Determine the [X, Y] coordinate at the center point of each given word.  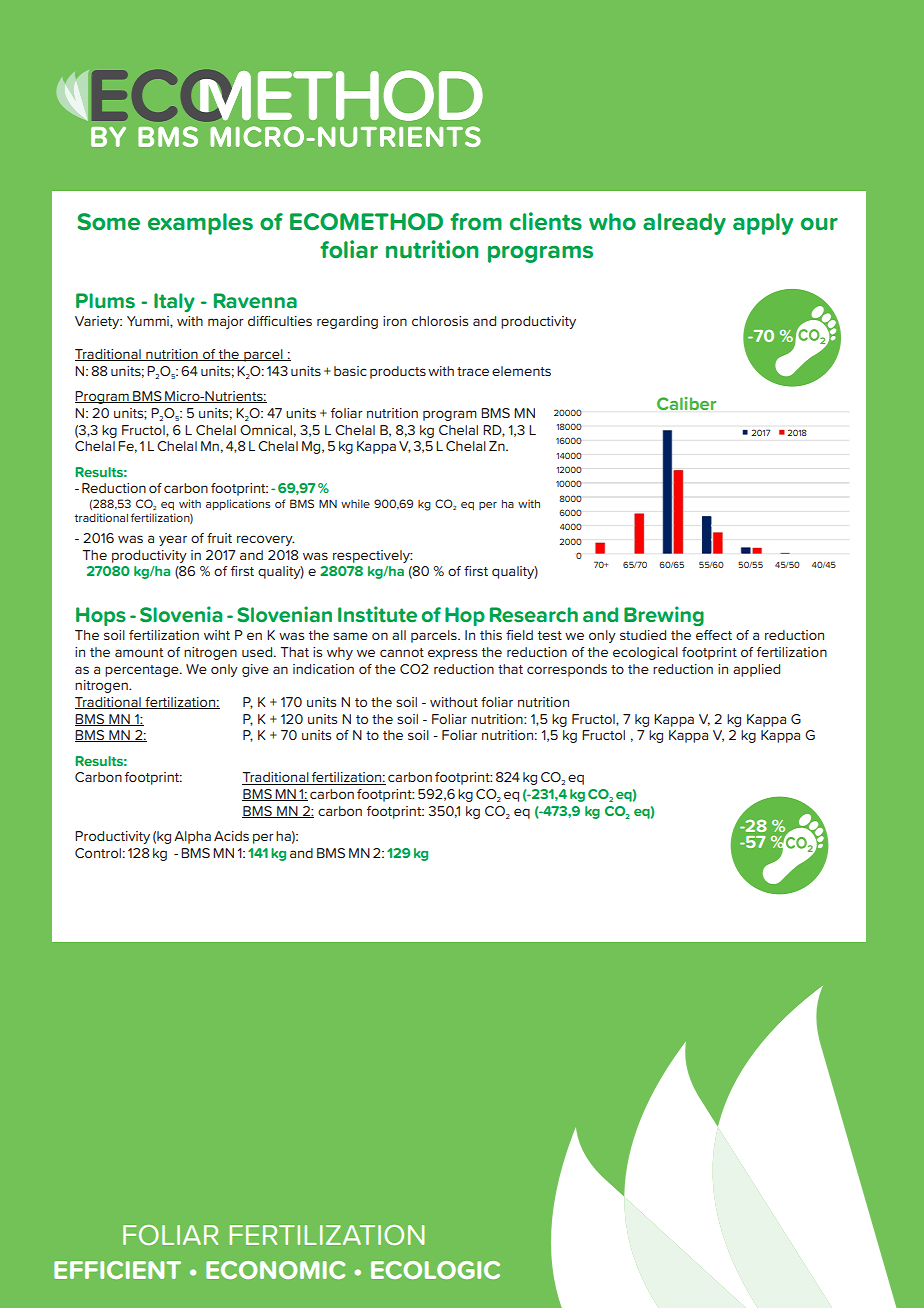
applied [756, 670]
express [452, 654]
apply [763, 224]
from [476, 222]
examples [200, 224]
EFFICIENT [117, 1270]
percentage [143, 671]
